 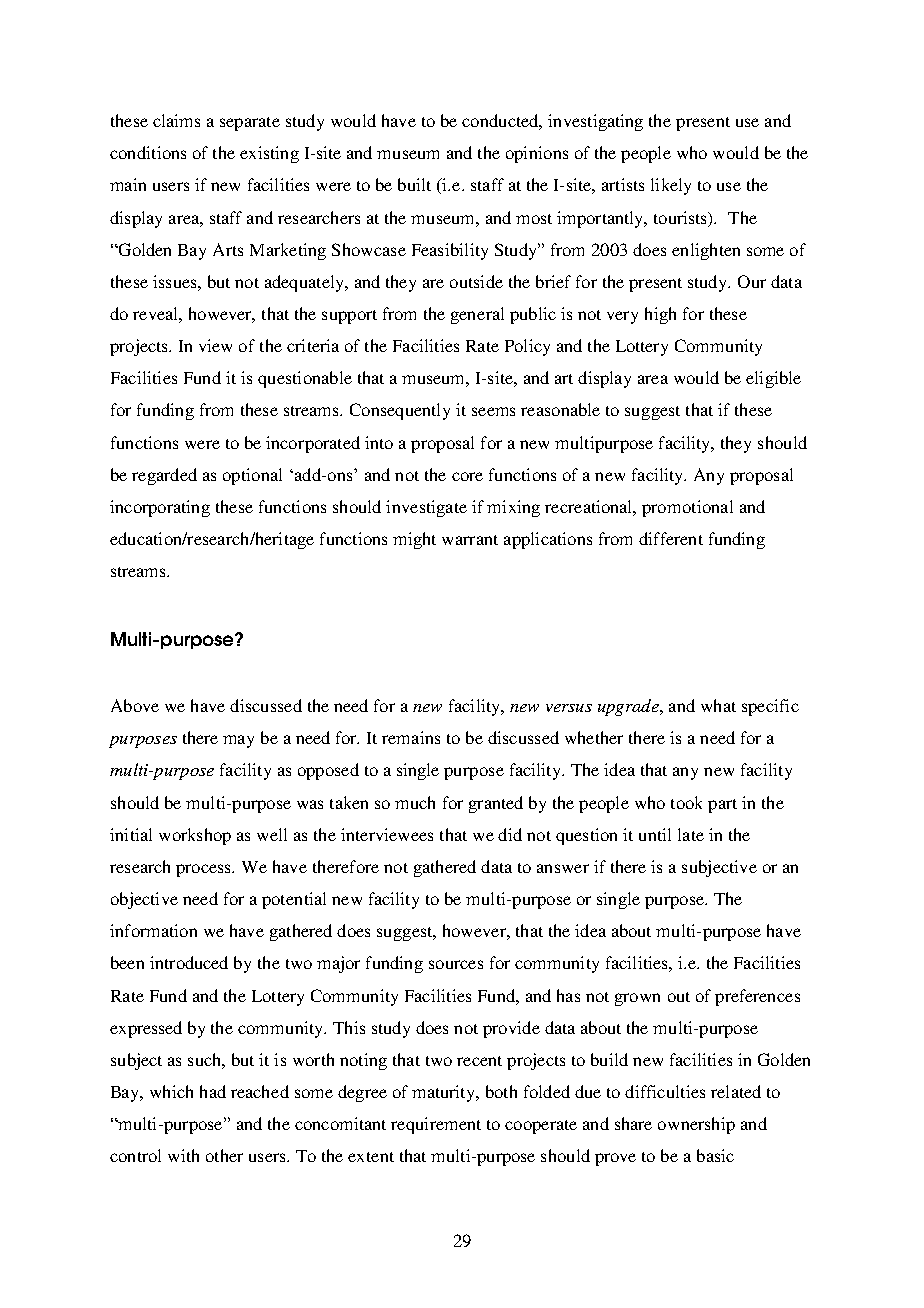 I want to click on other, so click(x=224, y=1155).
